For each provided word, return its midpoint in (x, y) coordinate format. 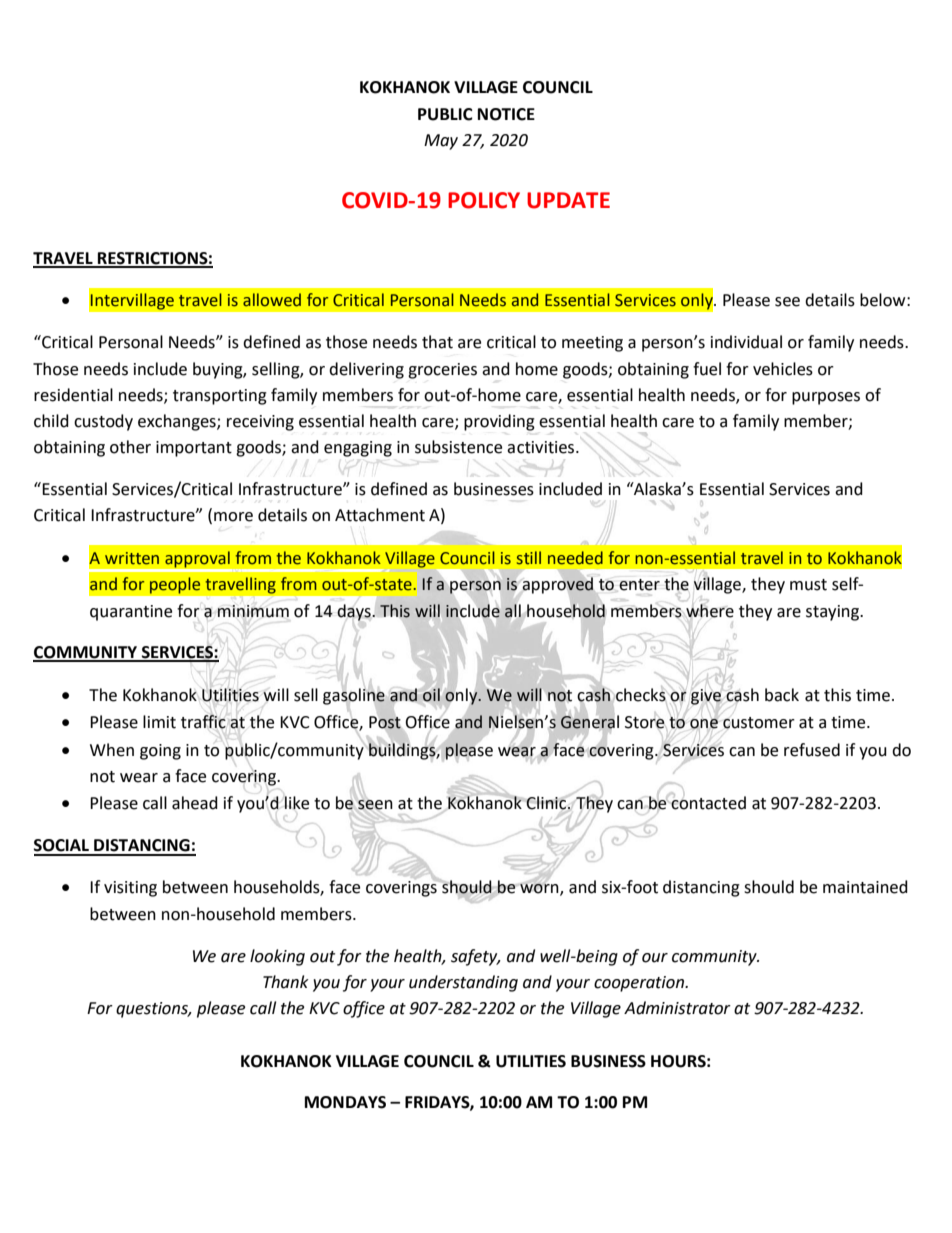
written (132, 558)
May (441, 142)
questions (153, 1010)
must (808, 585)
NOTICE (506, 114)
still (529, 558)
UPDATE (568, 200)
